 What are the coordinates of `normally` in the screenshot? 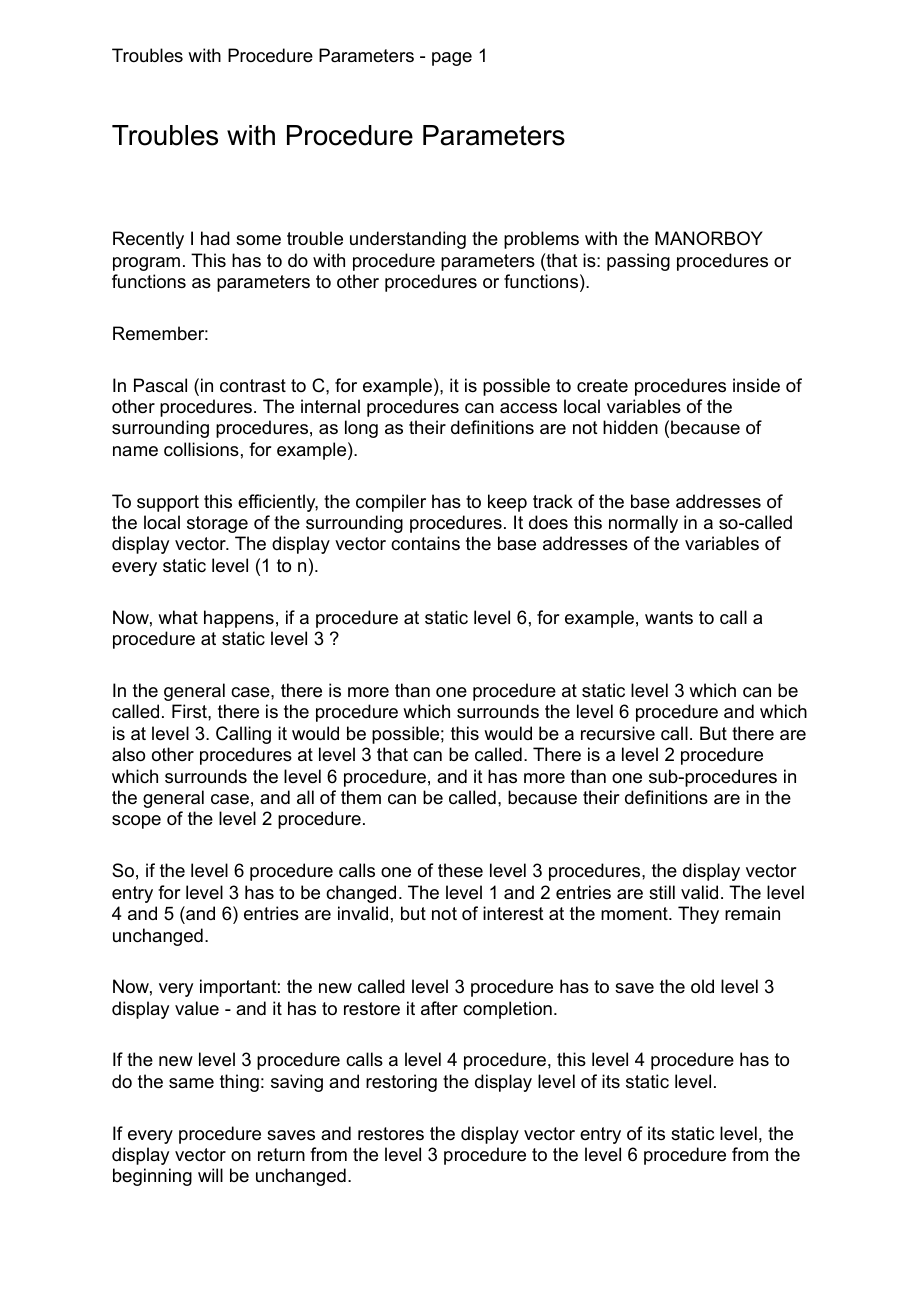 It's located at (643, 524).
